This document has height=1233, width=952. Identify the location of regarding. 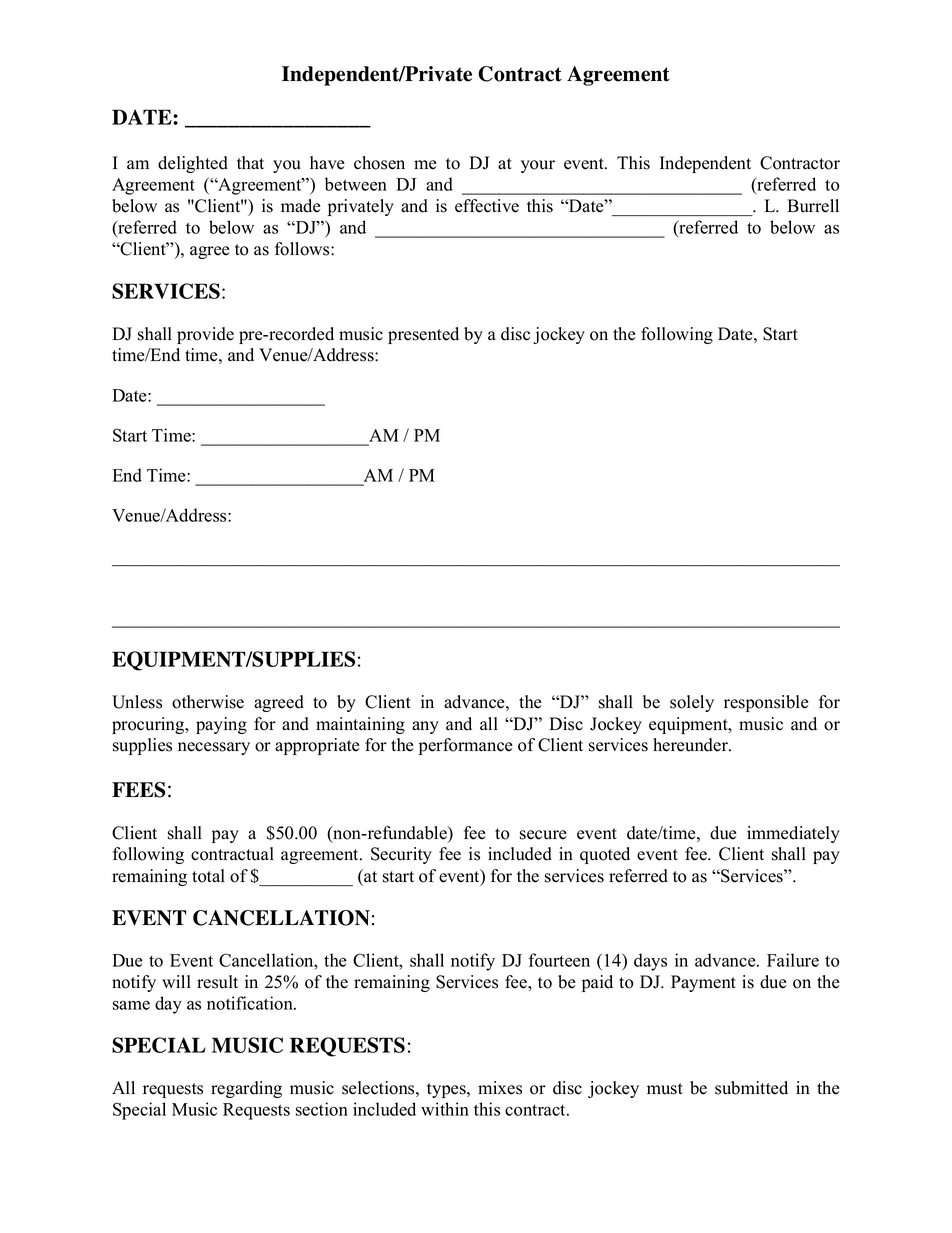
(246, 1089).
